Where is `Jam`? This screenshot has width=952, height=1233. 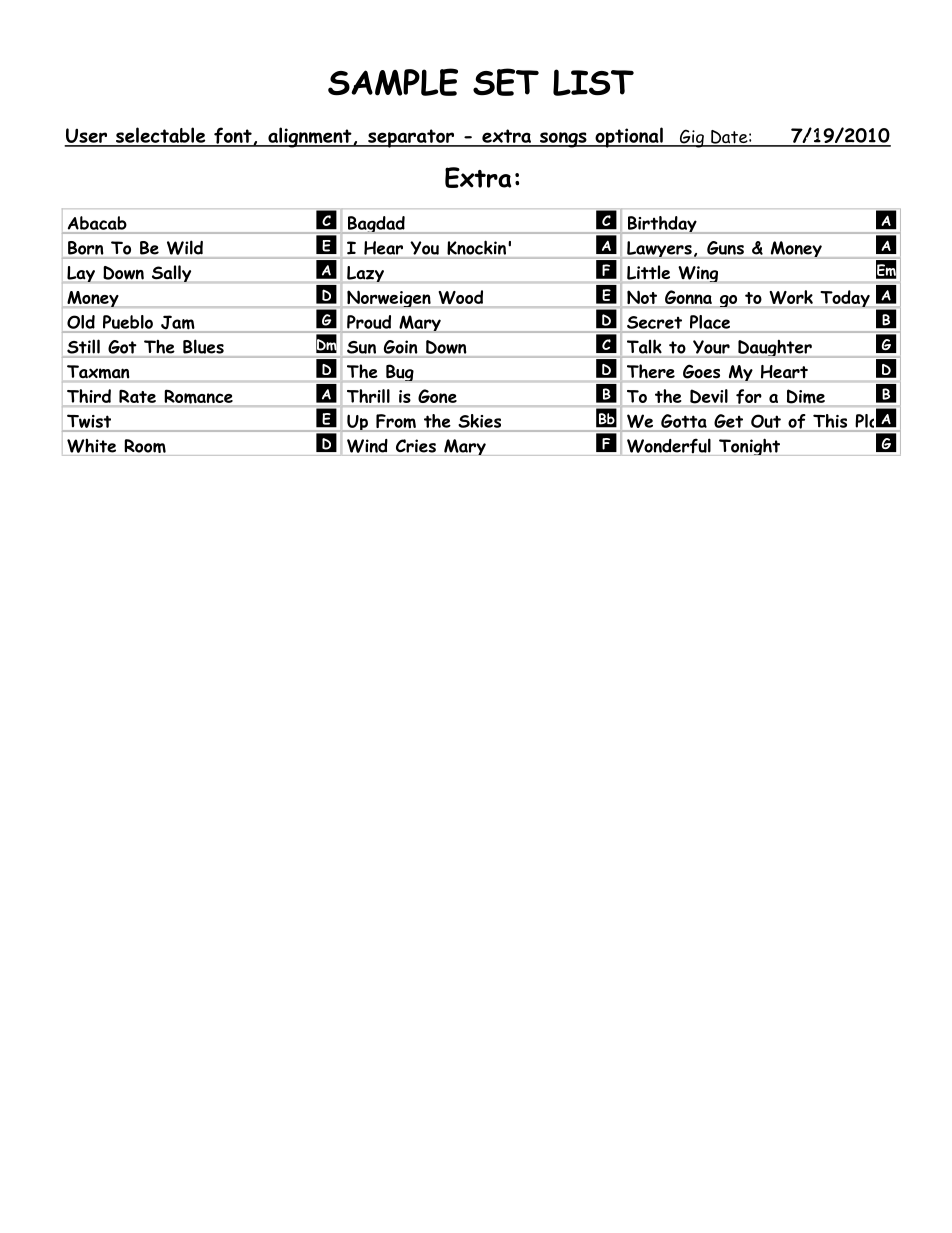 Jam is located at coordinates (178, 323).
